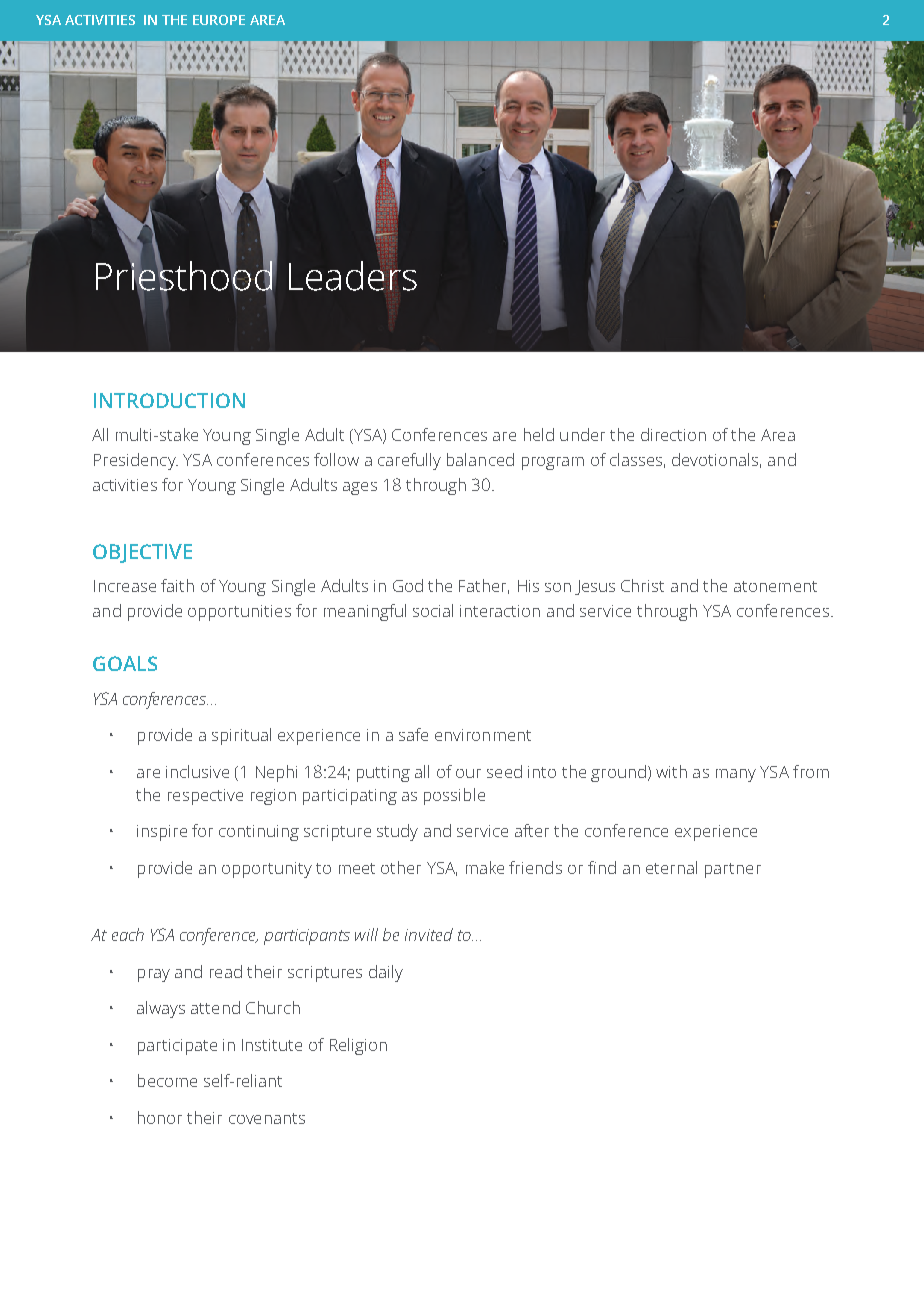  I want to click on under, so click(582, 434).
